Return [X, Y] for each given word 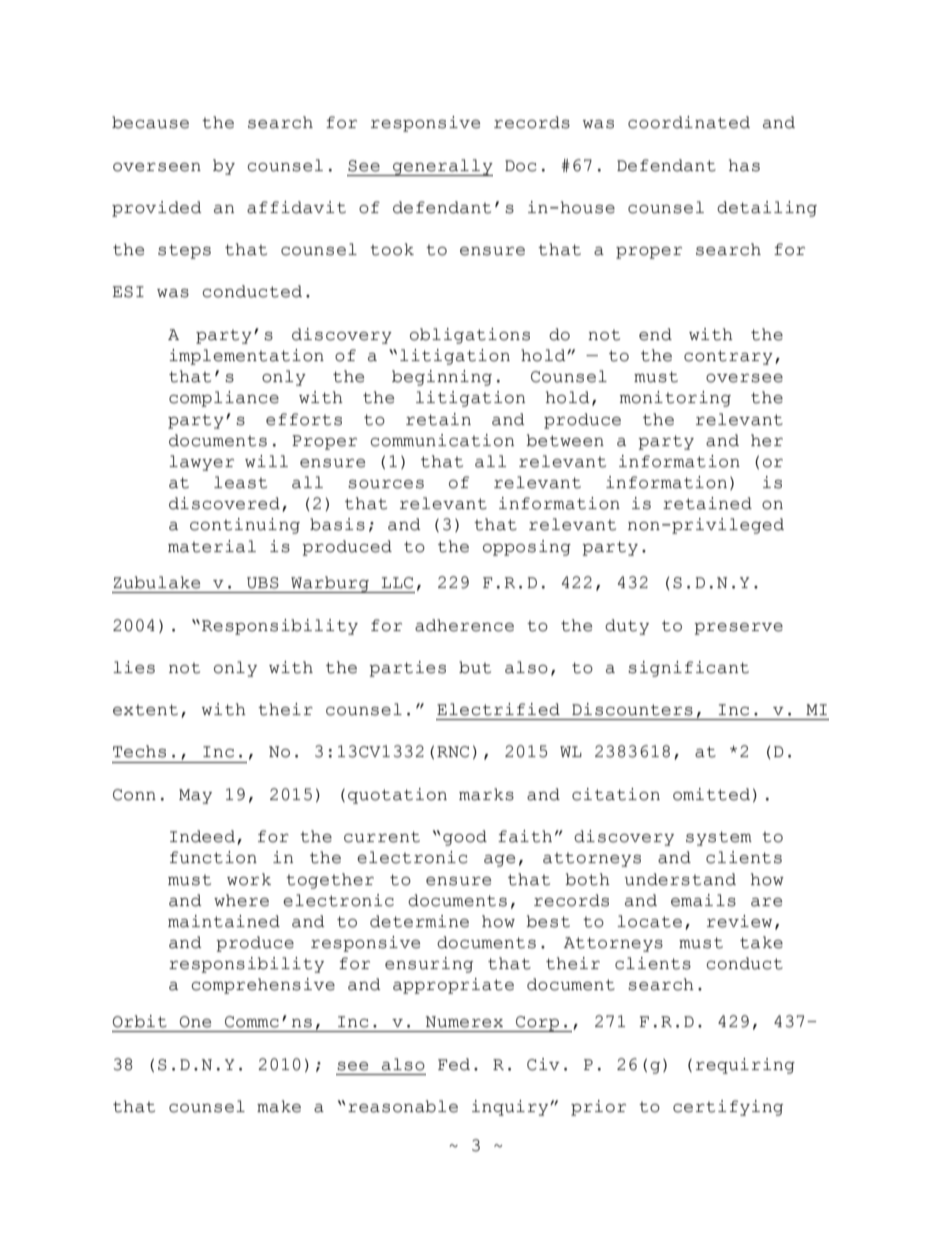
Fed [454, 1064]
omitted [711, 794]
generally [442, 167]
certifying [728, 1108]
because [150, 122]
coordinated [689, 122]
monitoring [675, 399]
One [195, 1022]
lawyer [201, 463]
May [195, 796]
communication [442, 440]
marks [486, 794]
